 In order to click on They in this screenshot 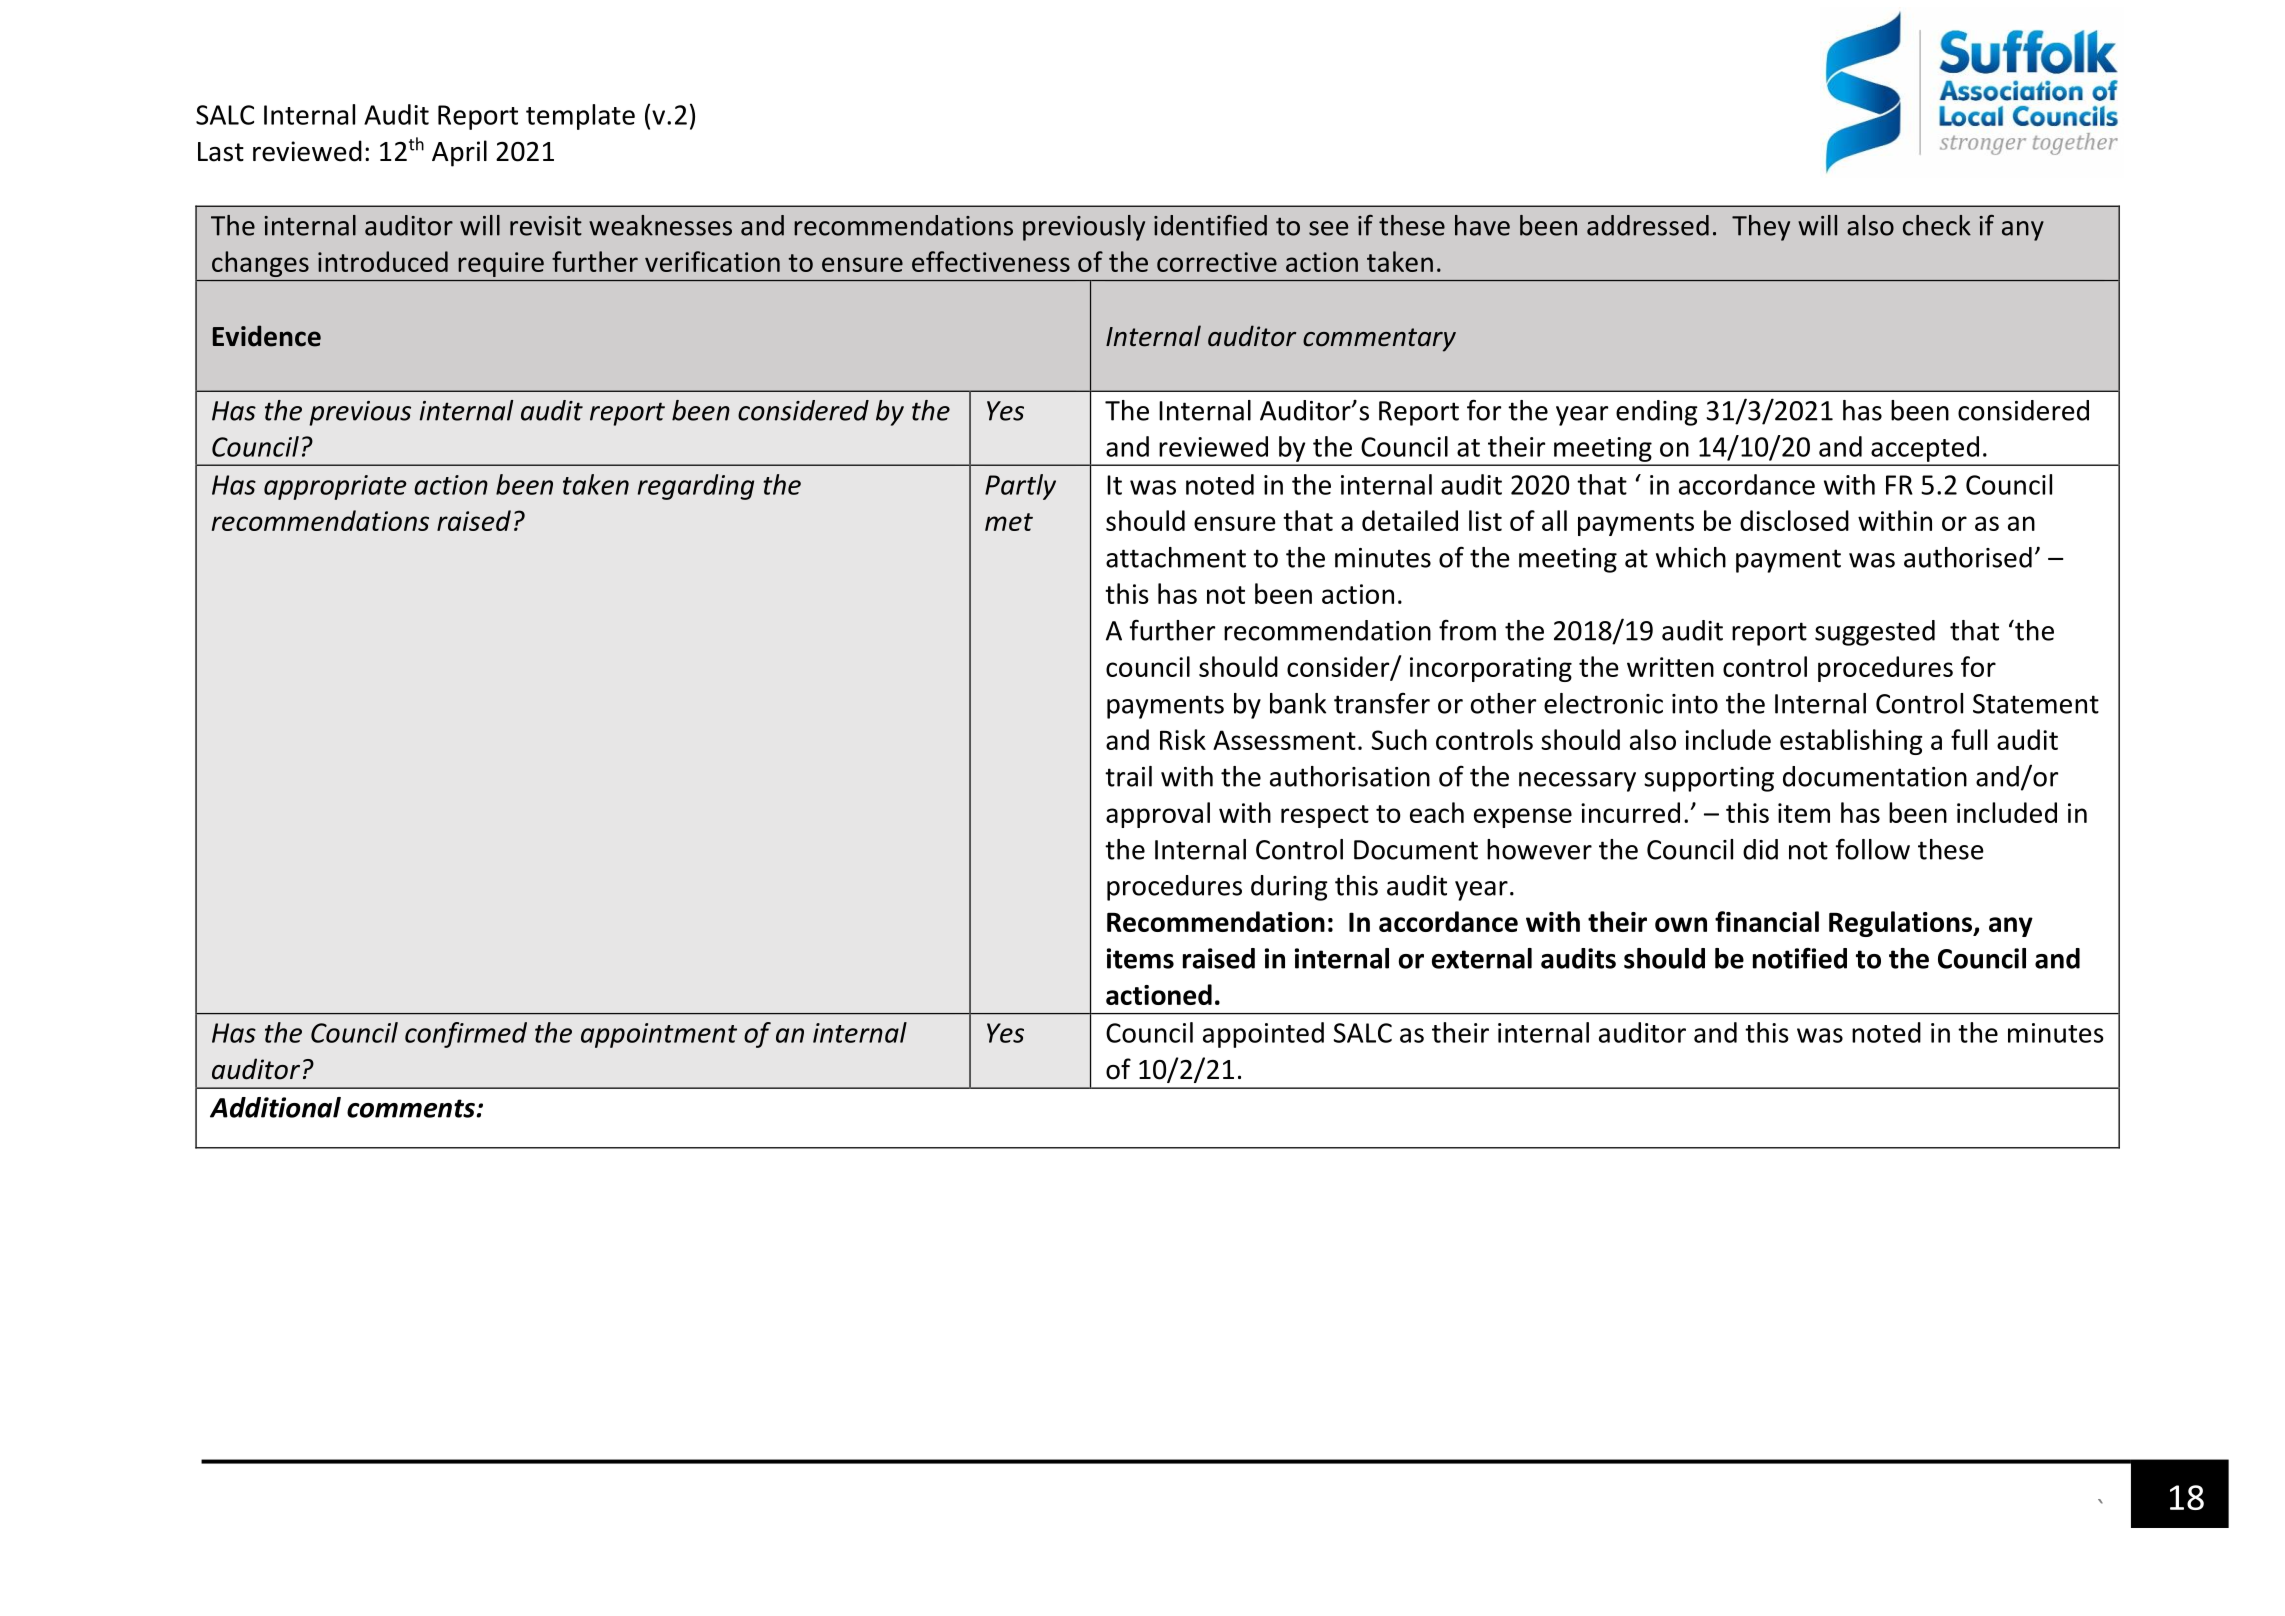, I will do `click(1761, 228)`.
